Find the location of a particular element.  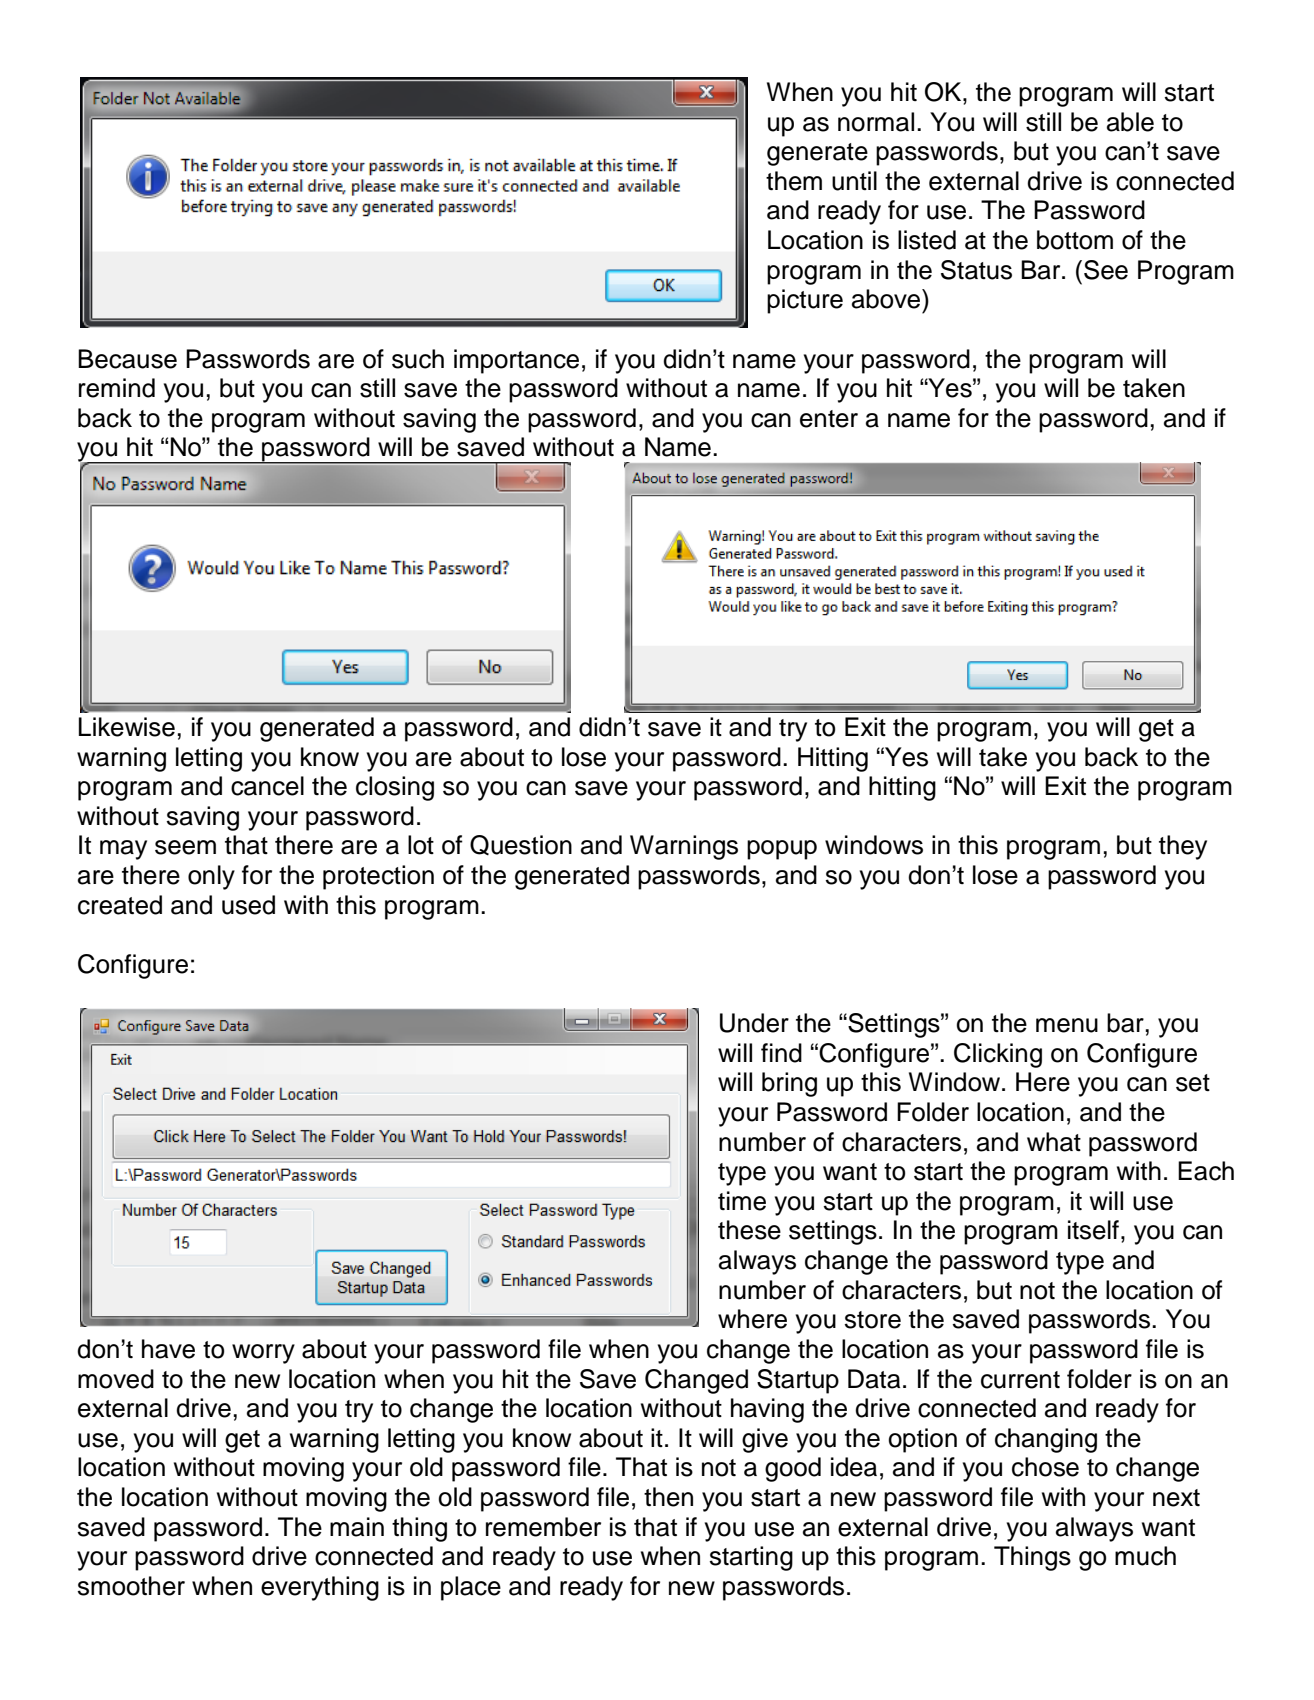

itself is located at coordinates (1093, 1230).
